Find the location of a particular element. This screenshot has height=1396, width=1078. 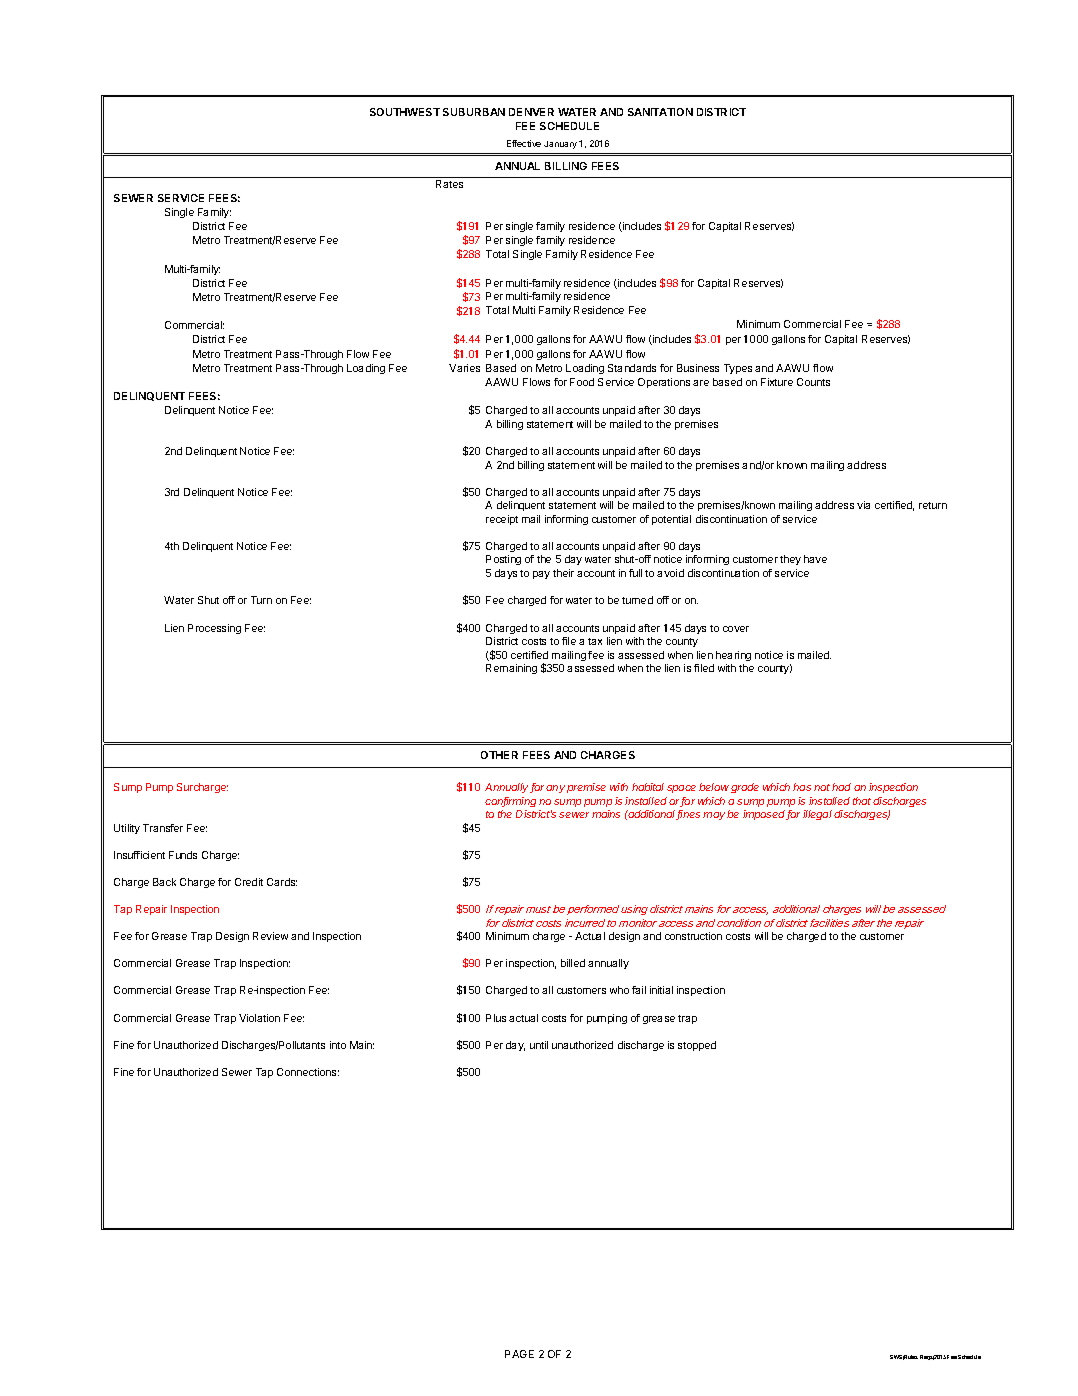

OTHER is located at coordinates (499, 755).
